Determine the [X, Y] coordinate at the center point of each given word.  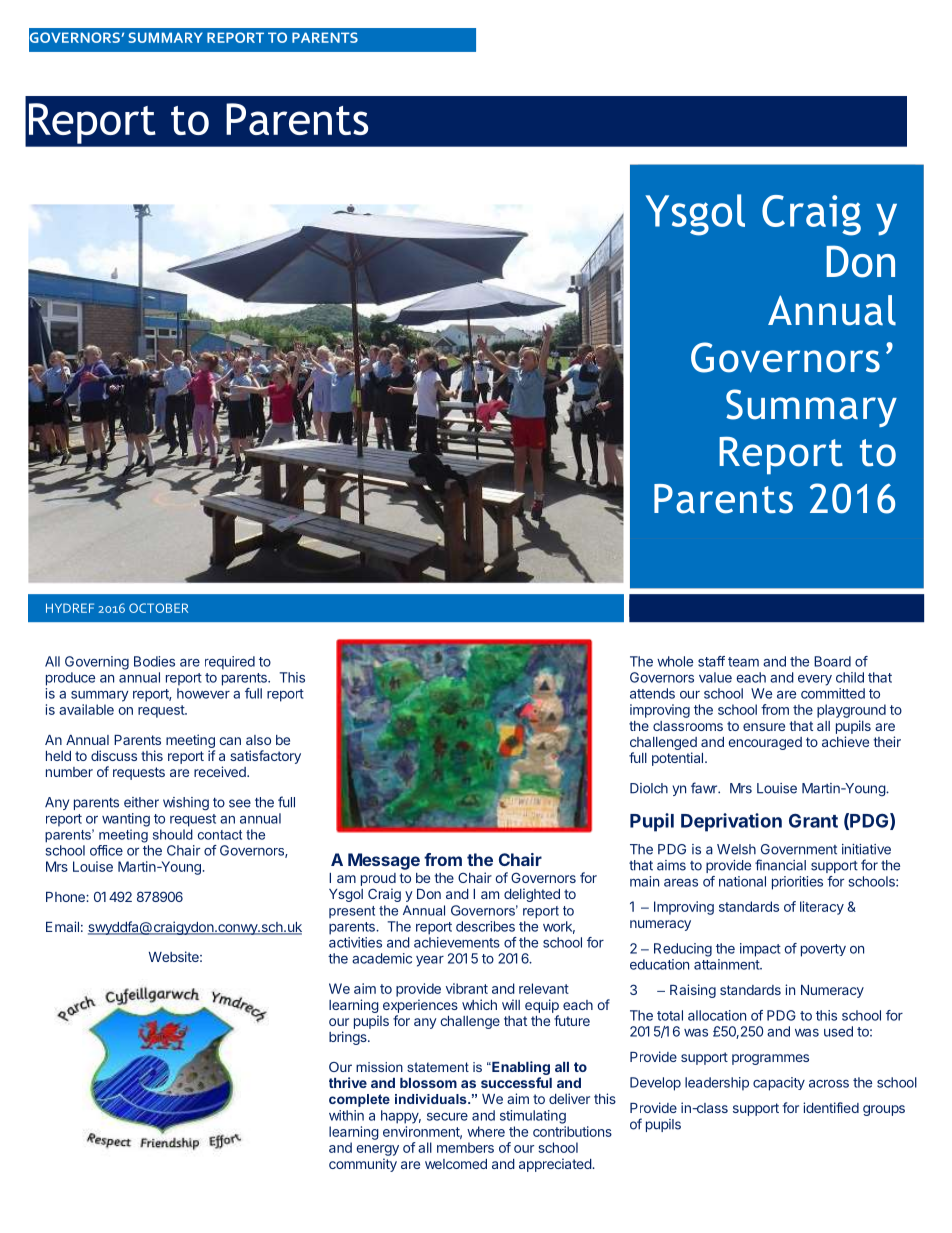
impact [760, 950]
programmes [770, 1059]
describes [485, 926]
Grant [813, 821]
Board [832, 661]
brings [349, 1038]
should [173, 834]
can [230, 741]
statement [438, 1067]
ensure [764, 727]
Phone [66, 897]
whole [675, 661]
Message [384, 861]
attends [652, 693]
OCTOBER [158, 608]
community [363, 1165]
